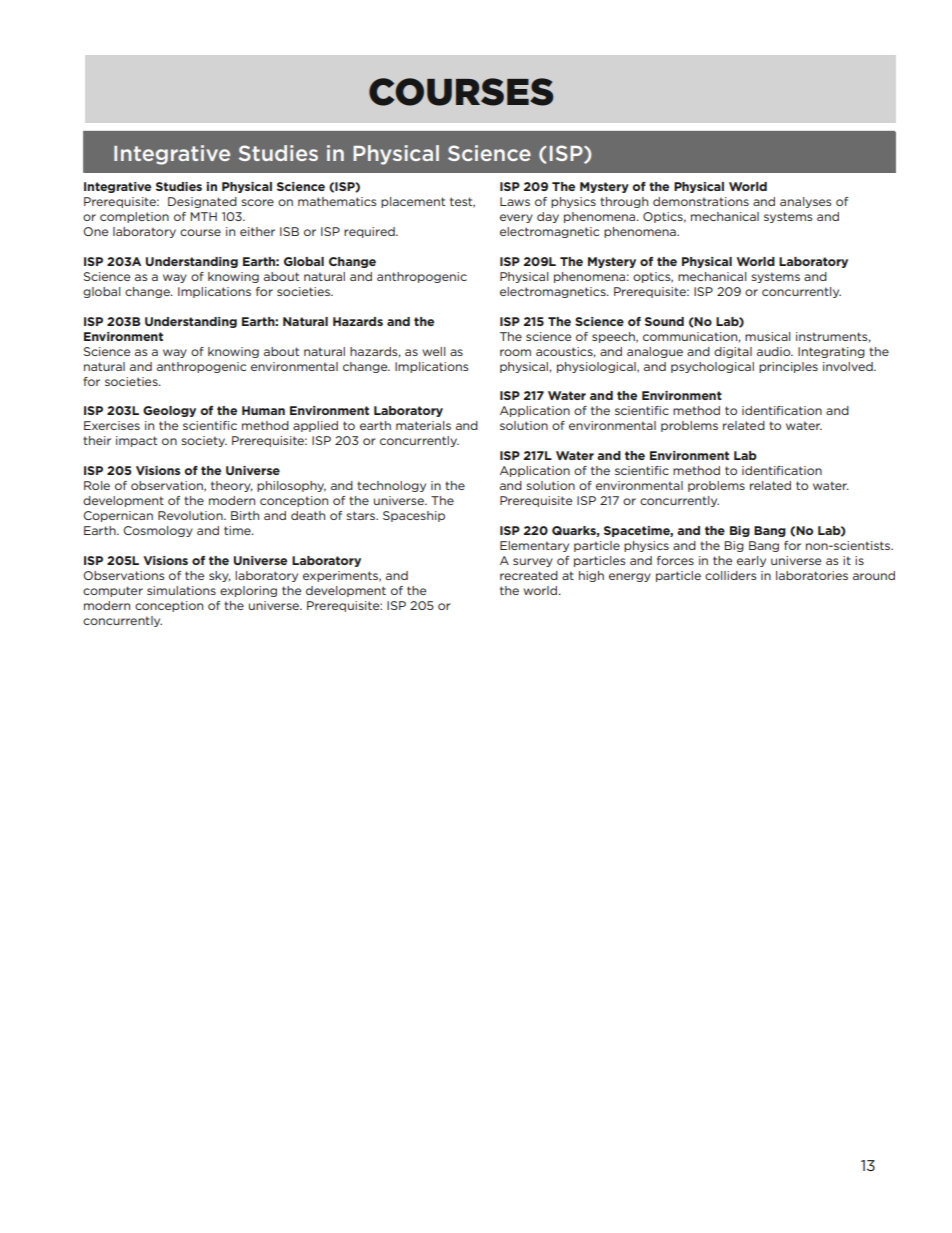 The width and height of the image is (952, 1233). I want to click on Geology, so click(169, 411).
